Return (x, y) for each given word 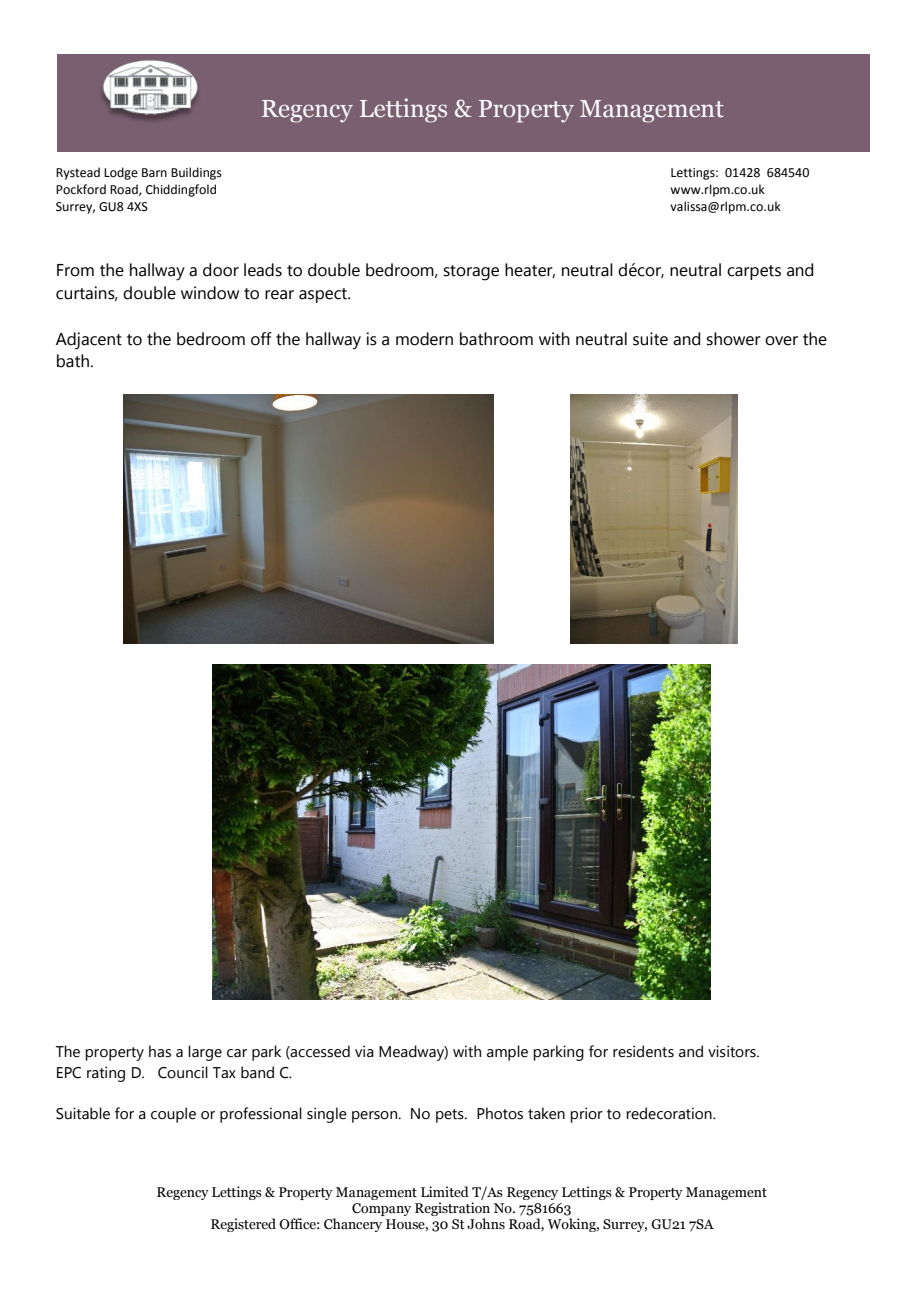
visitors (733, 1051)
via (364, 1051)
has (160, 1051)
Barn (154, 173)
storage (471, 273)
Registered (243, 1225)
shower (733, 339)
